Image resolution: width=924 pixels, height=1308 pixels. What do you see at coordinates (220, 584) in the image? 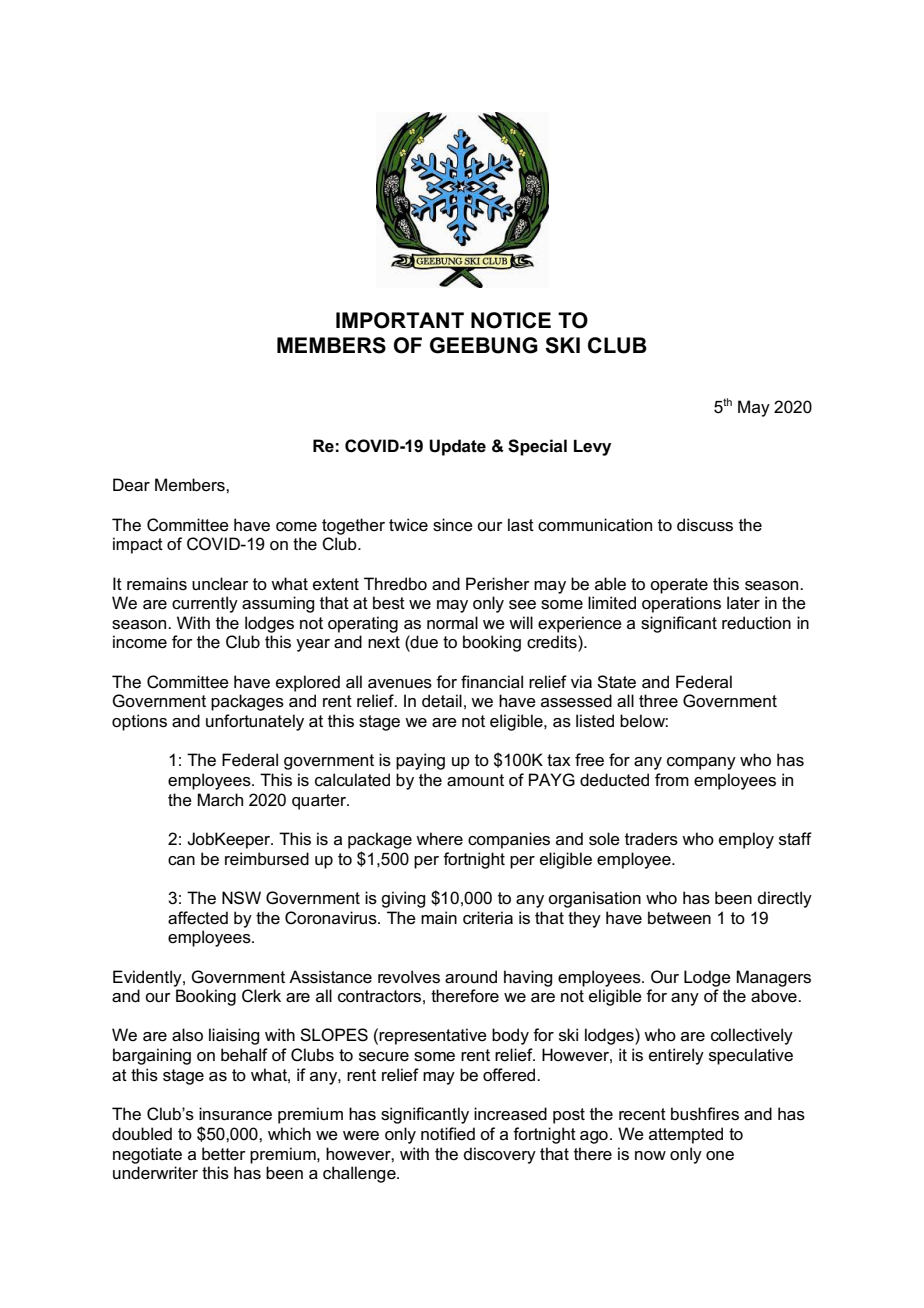
I see `unclear` at bounding box center [220, 584].
